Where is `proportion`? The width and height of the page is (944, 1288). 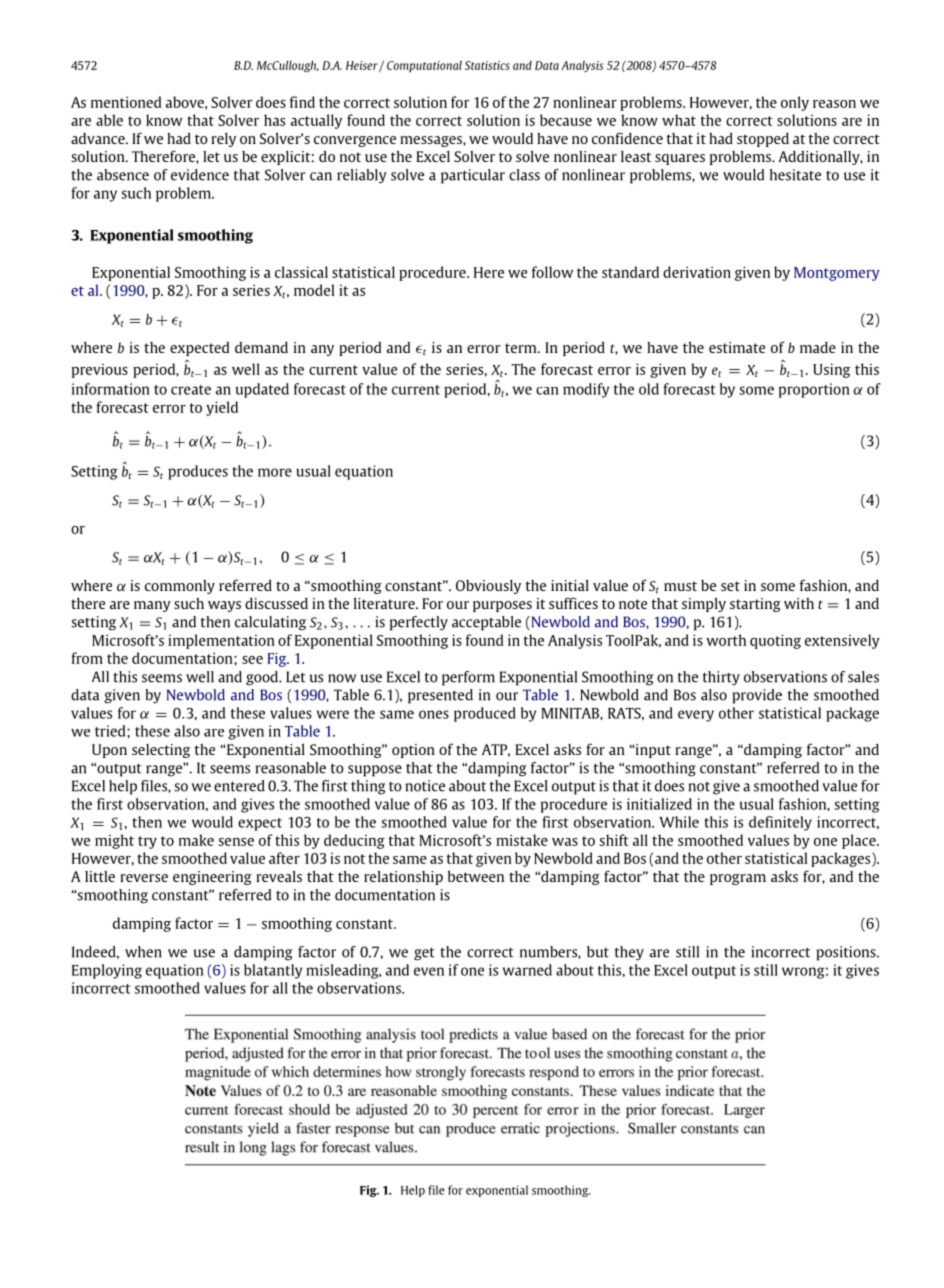
proportion is located at coordinates (814, 390).
